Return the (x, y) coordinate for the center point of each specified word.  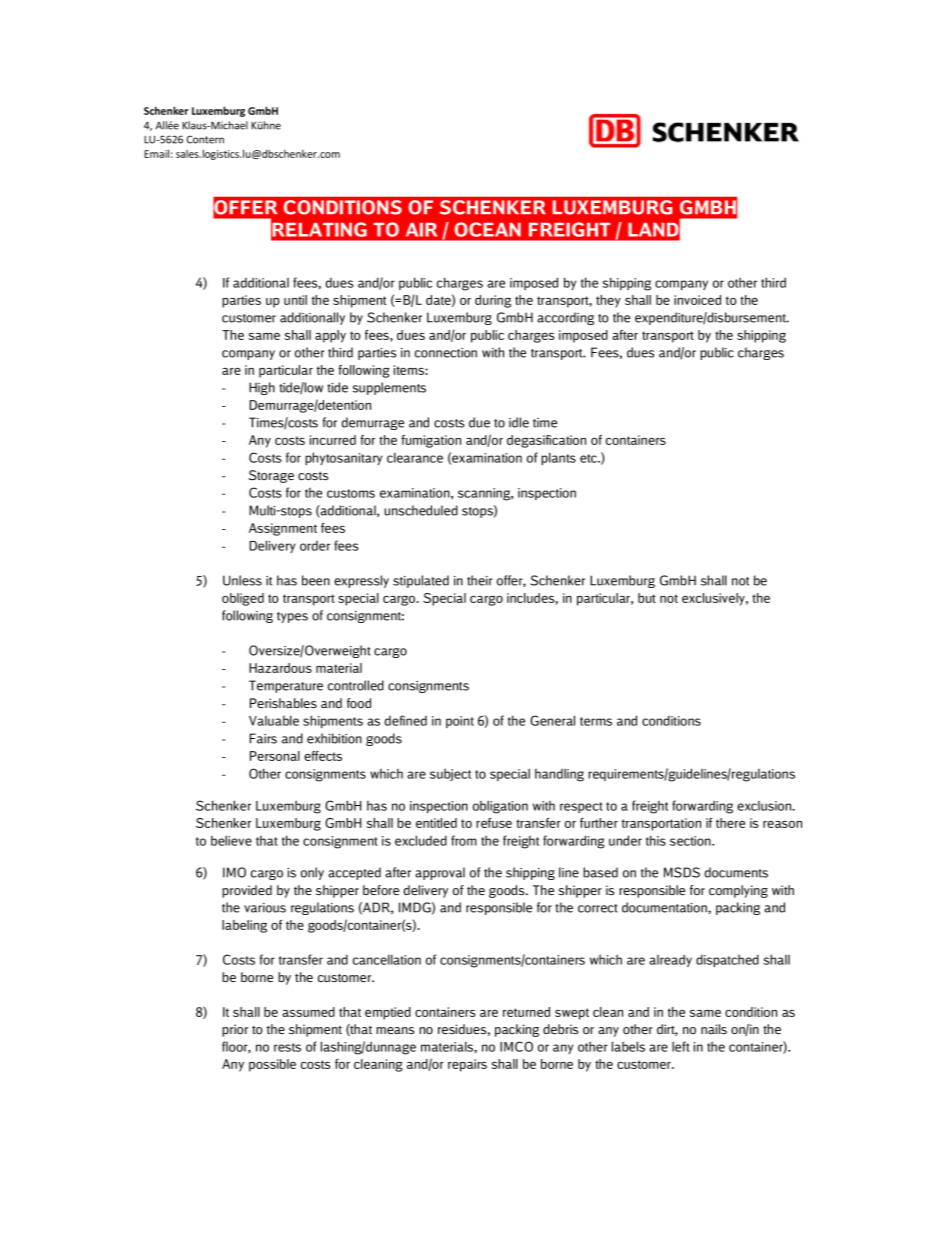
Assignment (283, 529)
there (730, 823)
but (647, 598)
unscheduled (421, 510)
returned (526, 1012)
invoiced (697, 300)
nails (714, 1029)
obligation (500, 807)
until (295, 300)
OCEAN (488, 229)
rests (287, 1047)
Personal (275, 756)
